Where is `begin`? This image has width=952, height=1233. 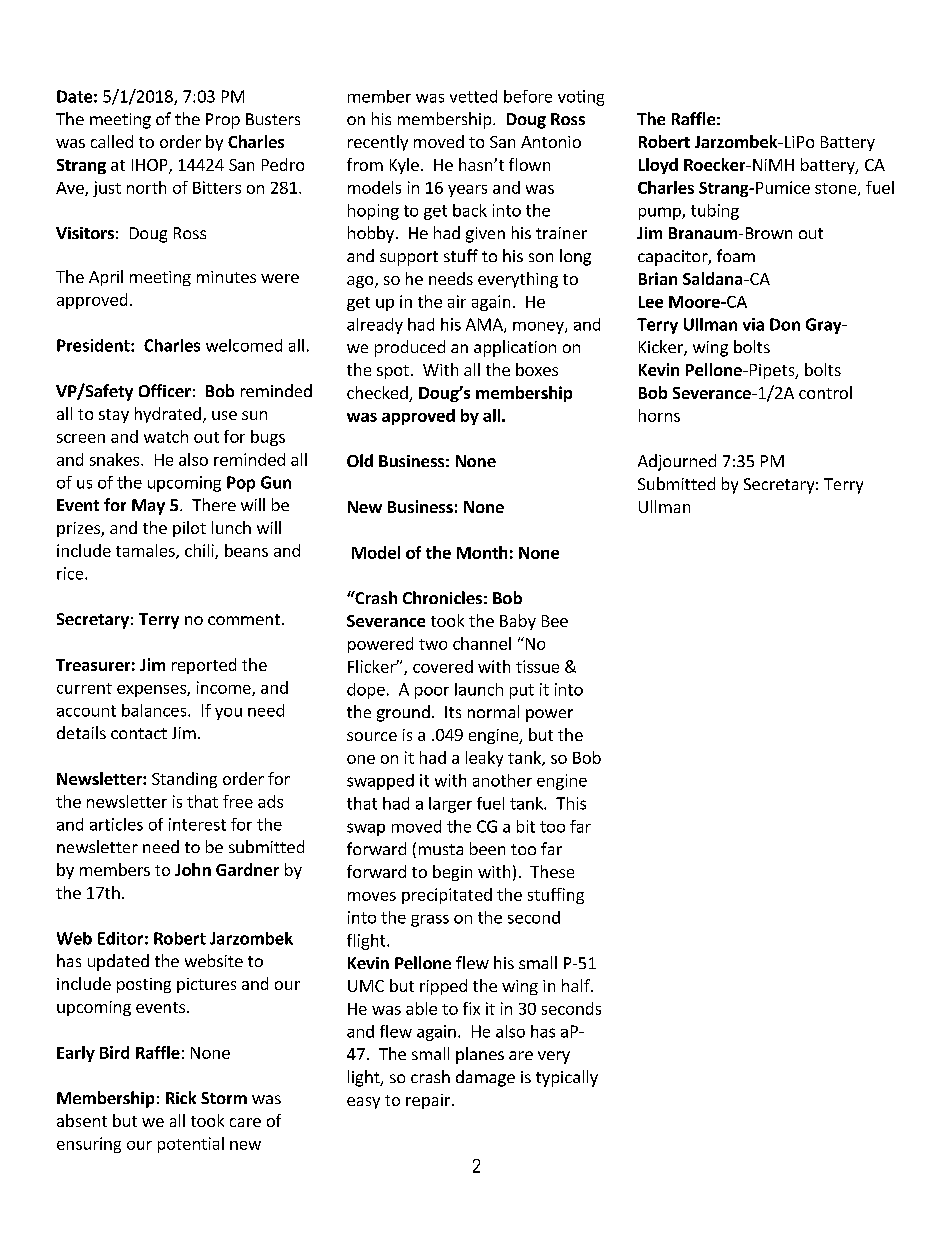 begin is located at coordinates (452, 873).
